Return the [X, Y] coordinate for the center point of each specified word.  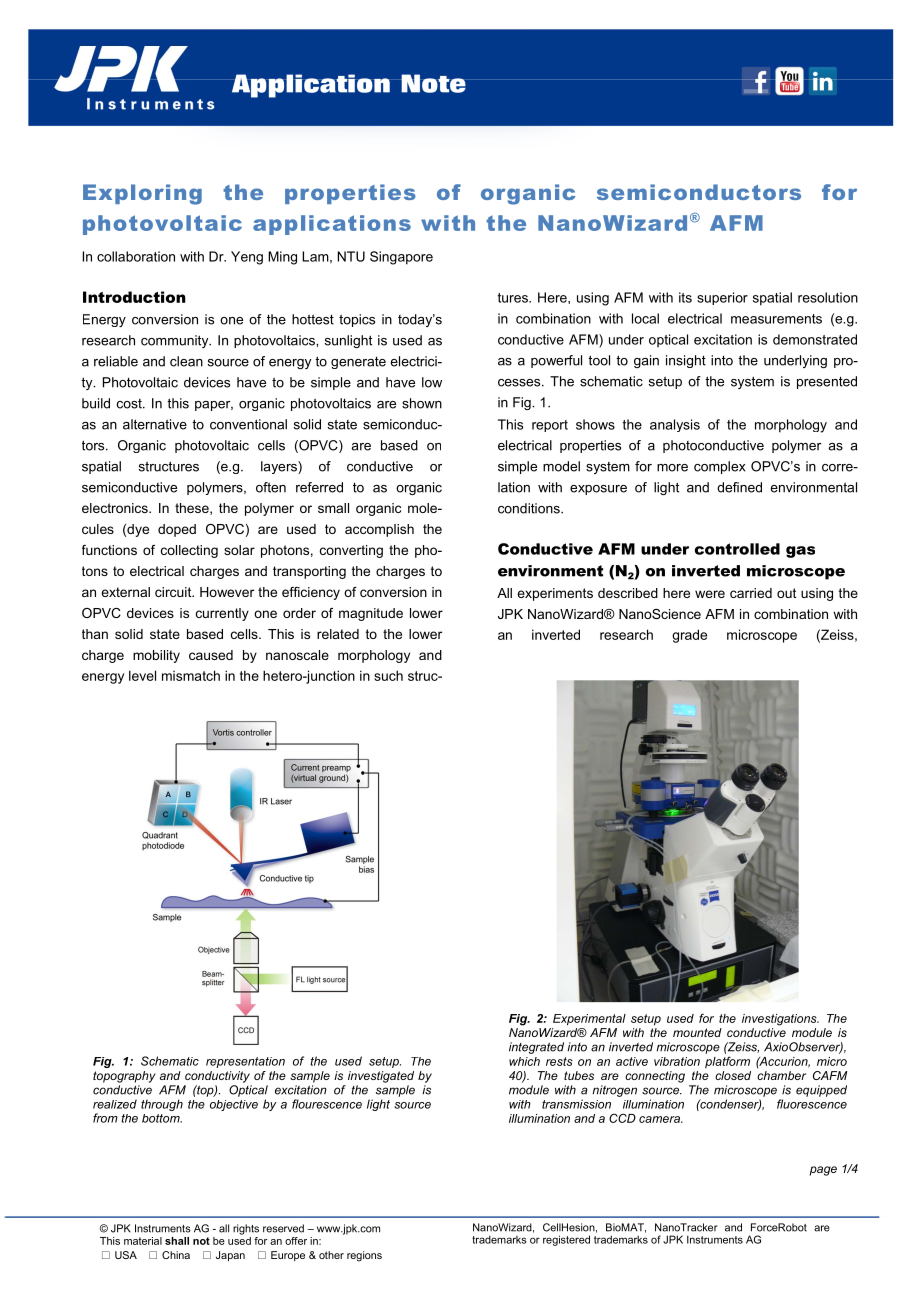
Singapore [401, 258]
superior [722, 298]
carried [751, 593]
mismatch [191, 675]
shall [177, 1241]
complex [719, 467]
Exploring [142, 194]
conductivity [217, 1077]
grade [689, 636]
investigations [780, 1020]
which [524, 1061]
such [388, 675]
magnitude [371, 614]
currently [222, 614]
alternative [155, 424]
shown [422, 403]
